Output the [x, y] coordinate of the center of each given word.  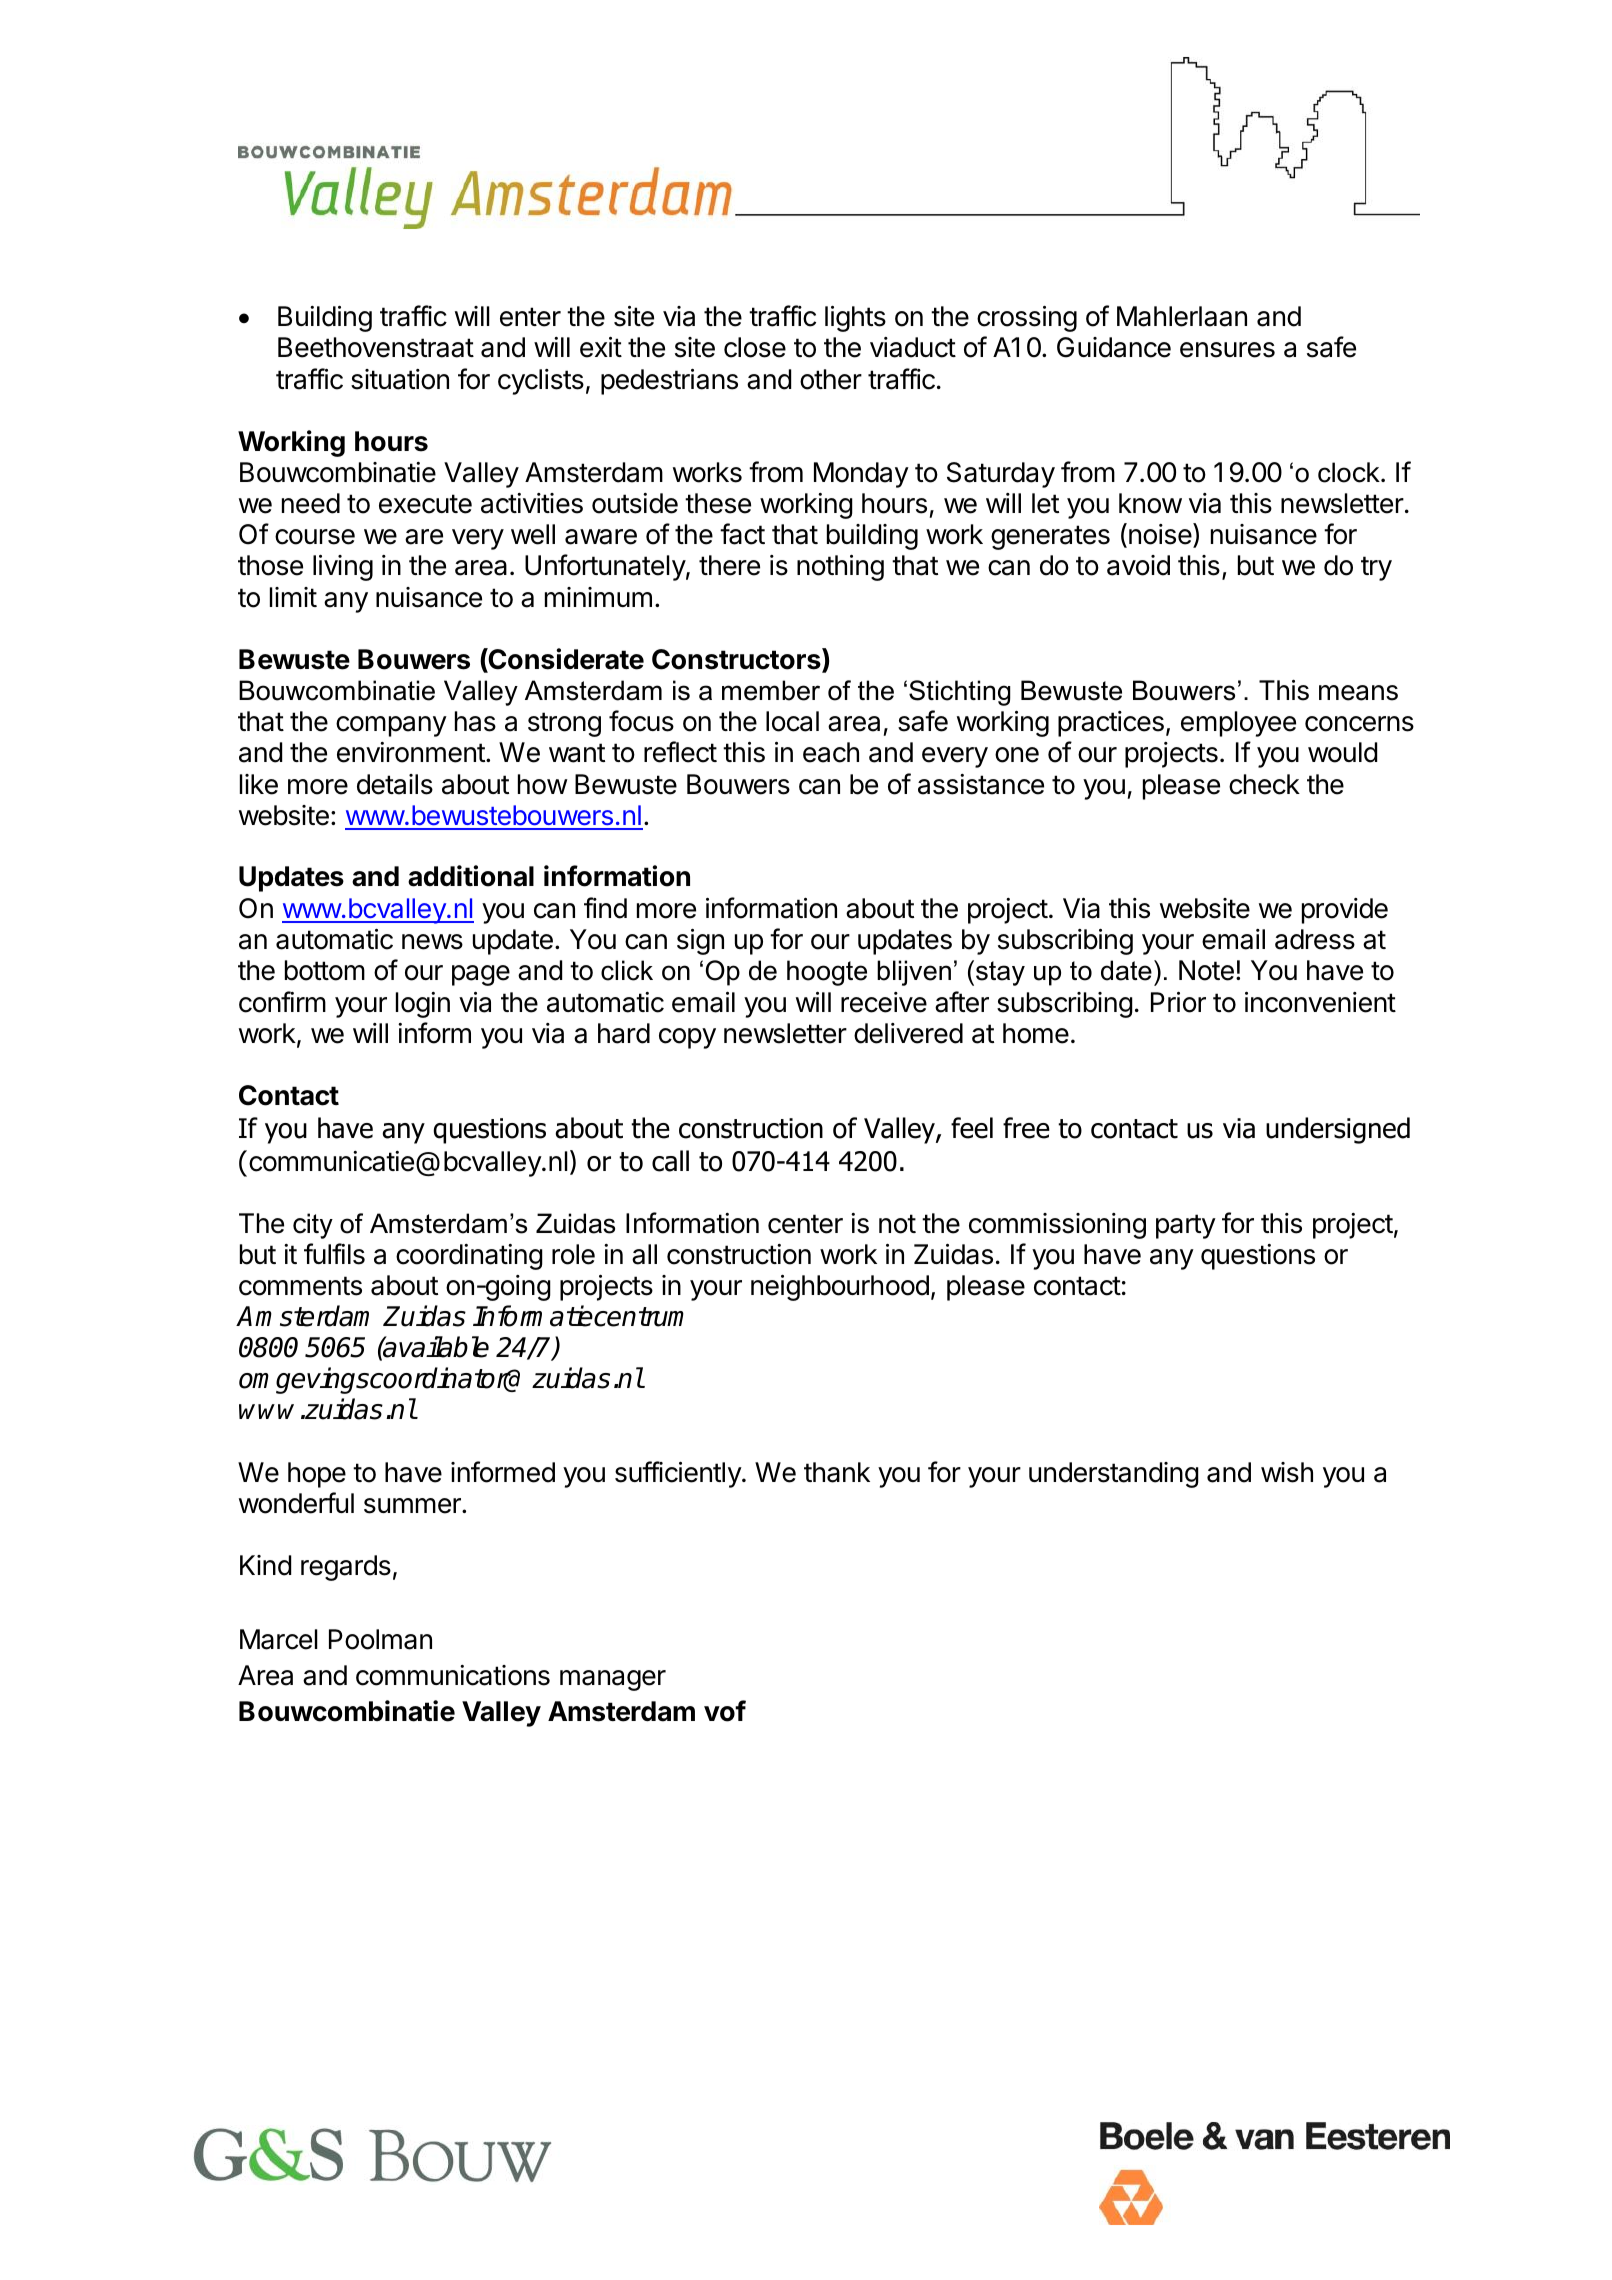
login [423, 1005]
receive [884, 1002]
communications [453, 1675]
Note [1206, 970]
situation [400, 379]
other [831, 379]
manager [613, 1680]
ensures [1227, 350]
